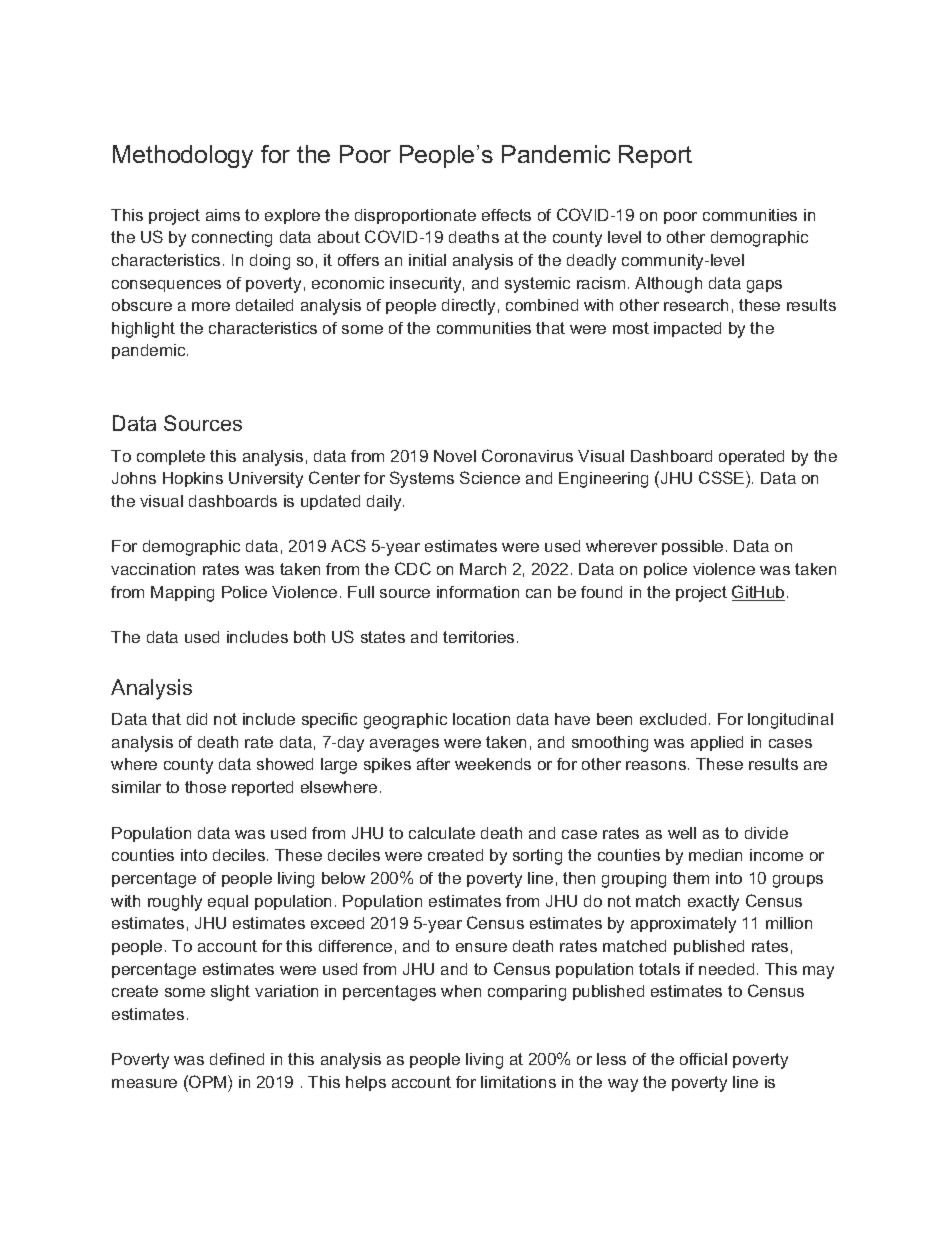 The width and height of the image is (952, 1233). I want to click on Novel, so click(455, 456).
